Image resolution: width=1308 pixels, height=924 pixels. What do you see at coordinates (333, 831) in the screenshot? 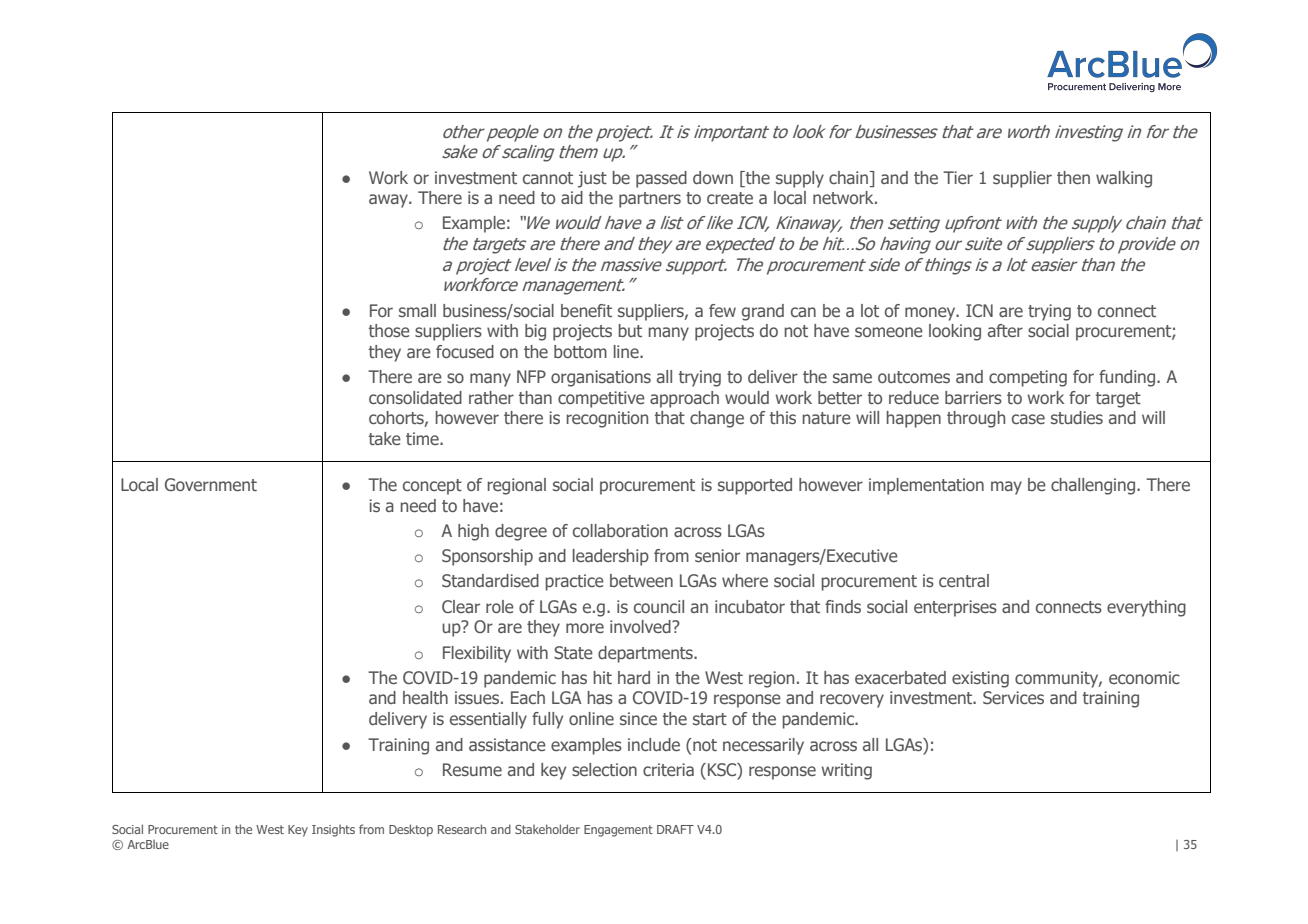
I see `Insights` at bounding box center [333, 831].
